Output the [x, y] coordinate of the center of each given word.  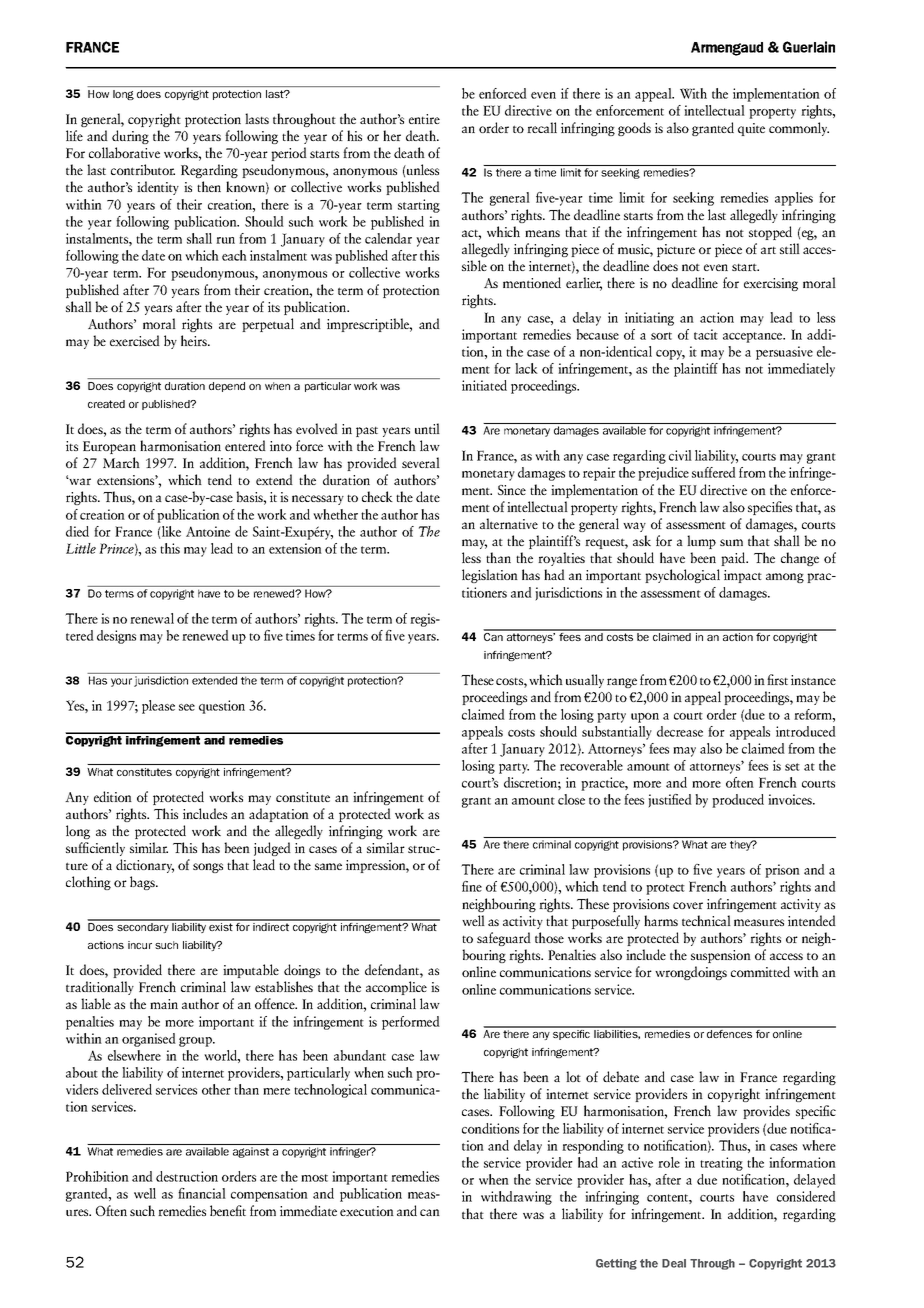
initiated [484, 385]
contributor [143, 169]
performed [411, 1023]
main [164, 1004]
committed [760, 971]
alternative [509, 523]
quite [751, 129]
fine [472, 886]
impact [743, 576]
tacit [706, 334]
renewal [152, 618]
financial [202, 1193]
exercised [135, 340]
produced [738, 801]
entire [424, 119]
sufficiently [95, 849]
